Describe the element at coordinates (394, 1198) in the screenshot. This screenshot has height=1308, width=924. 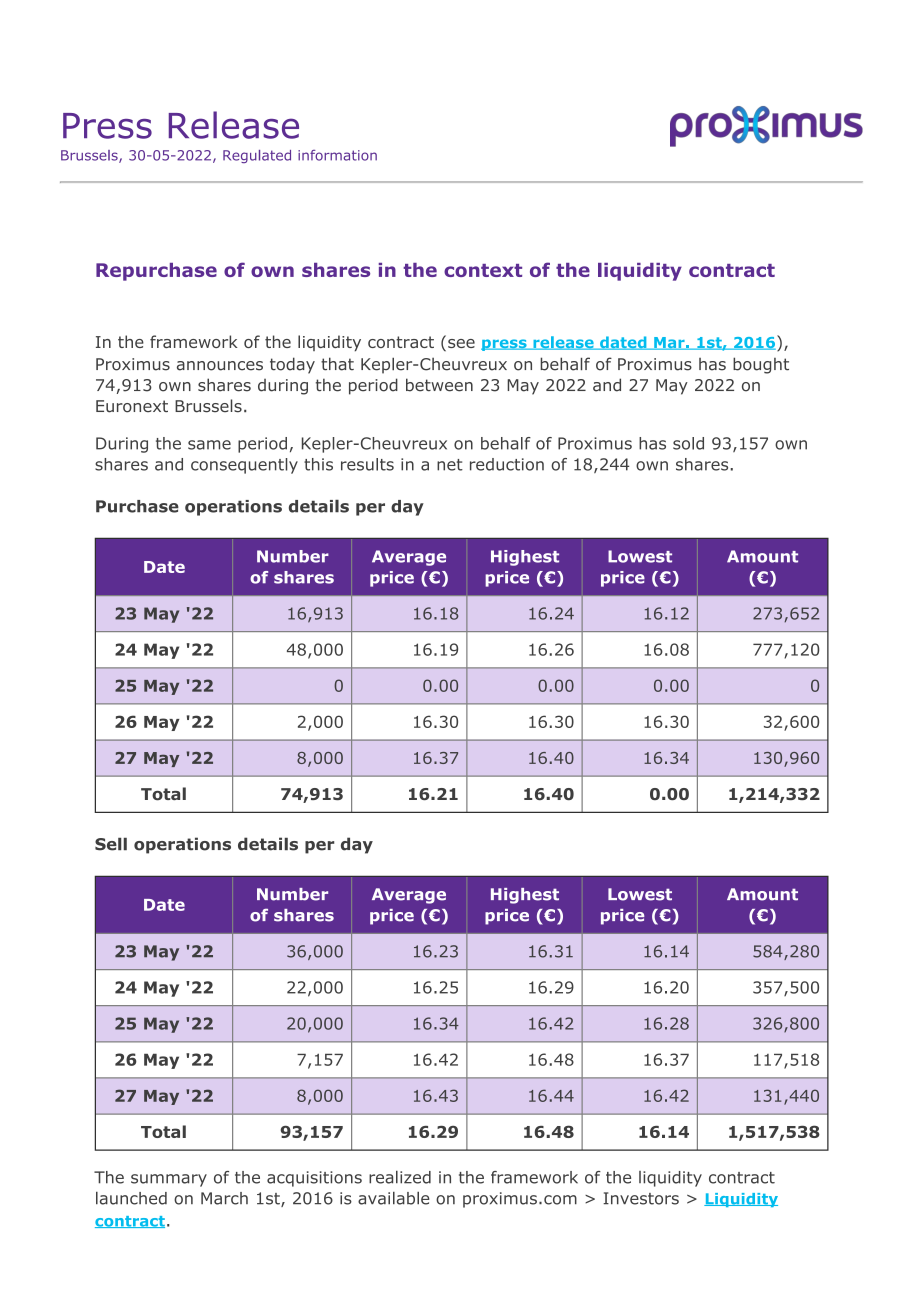
I see `available` at that location.
